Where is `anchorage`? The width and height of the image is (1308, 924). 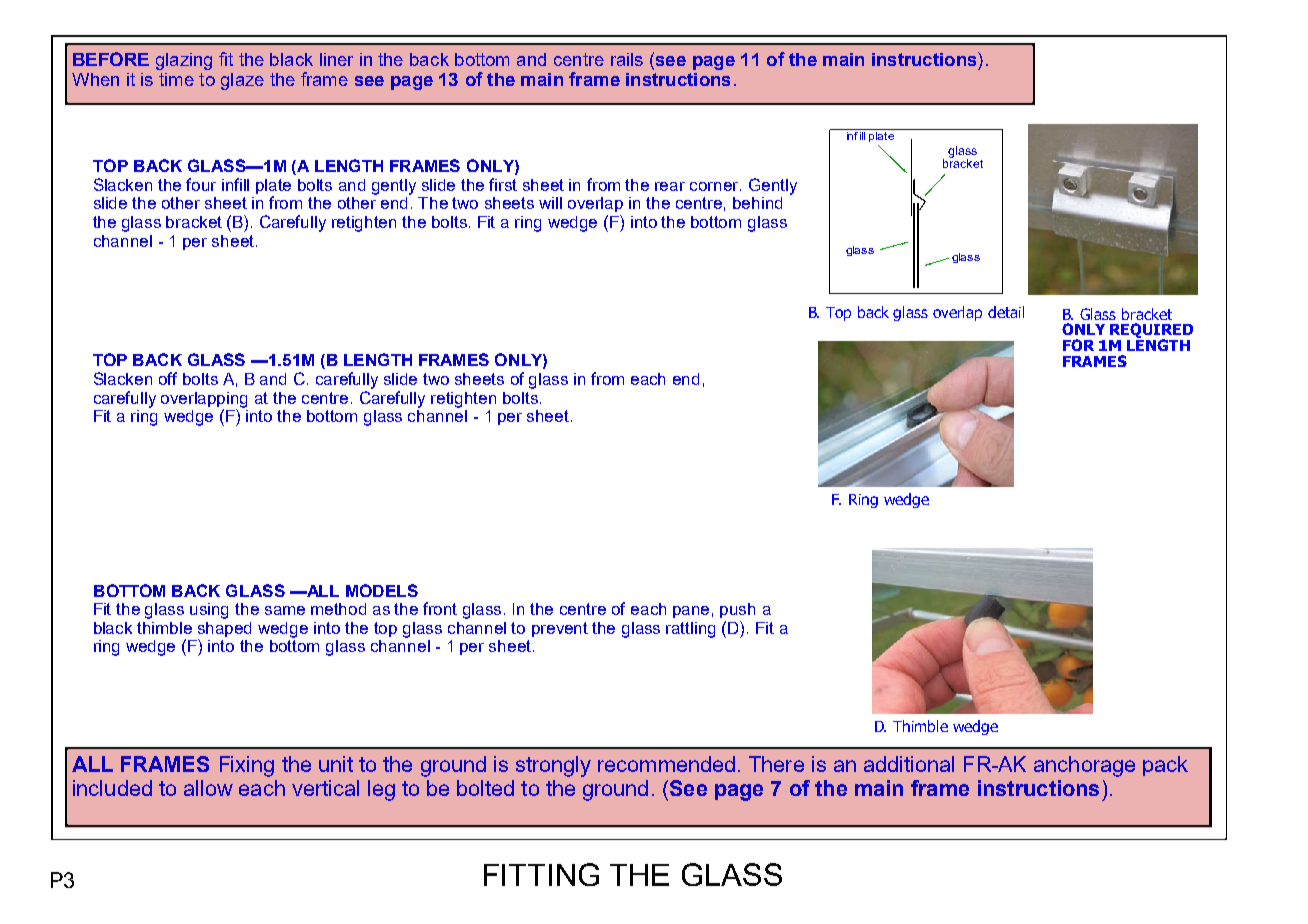 anchorage is located at coordinates (1084, 766).
